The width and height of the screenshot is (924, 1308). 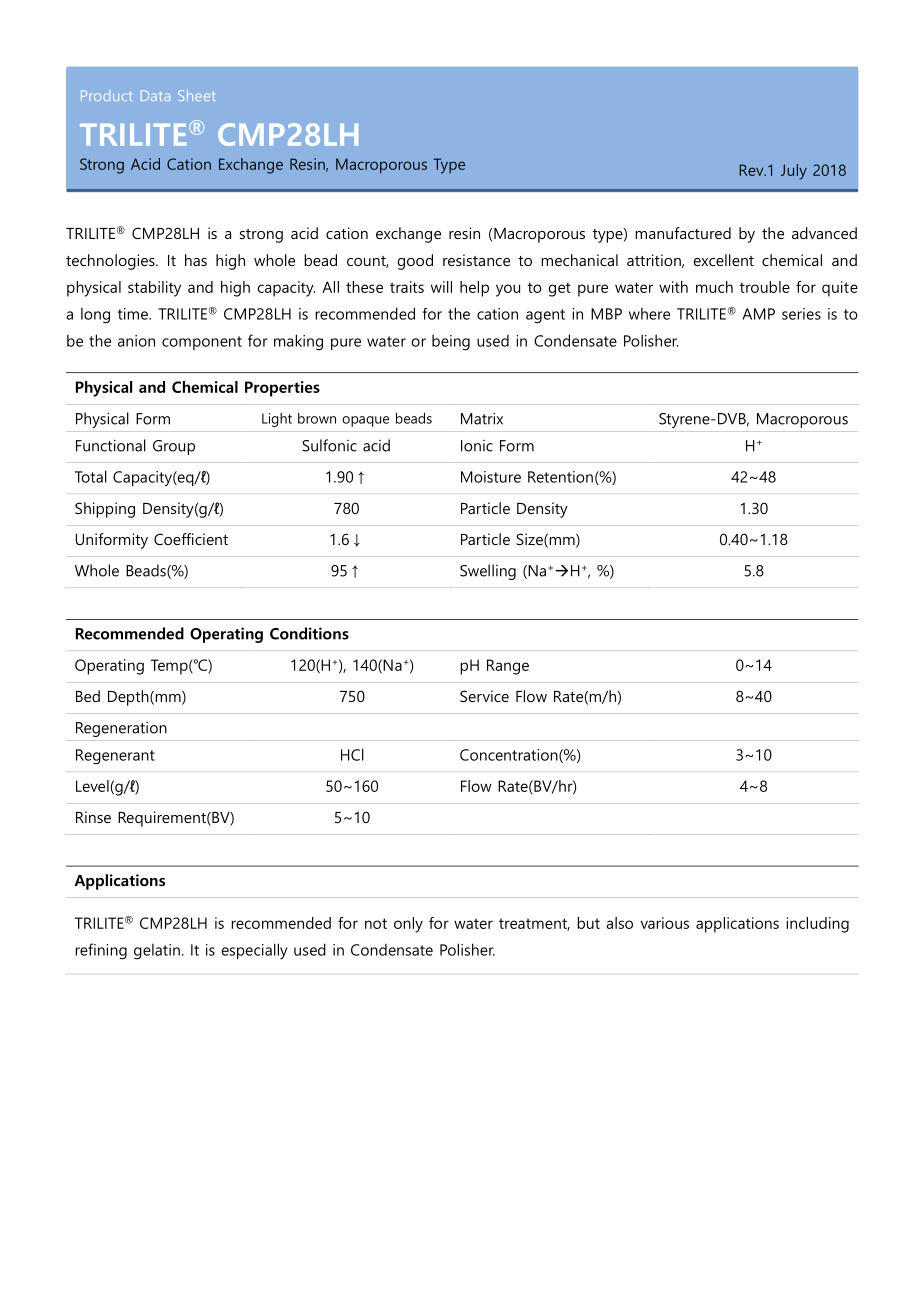 What do you see at coordinates (482, 418) in the screenshot?
I see `Matrix` at bounding box center [482, 418].
